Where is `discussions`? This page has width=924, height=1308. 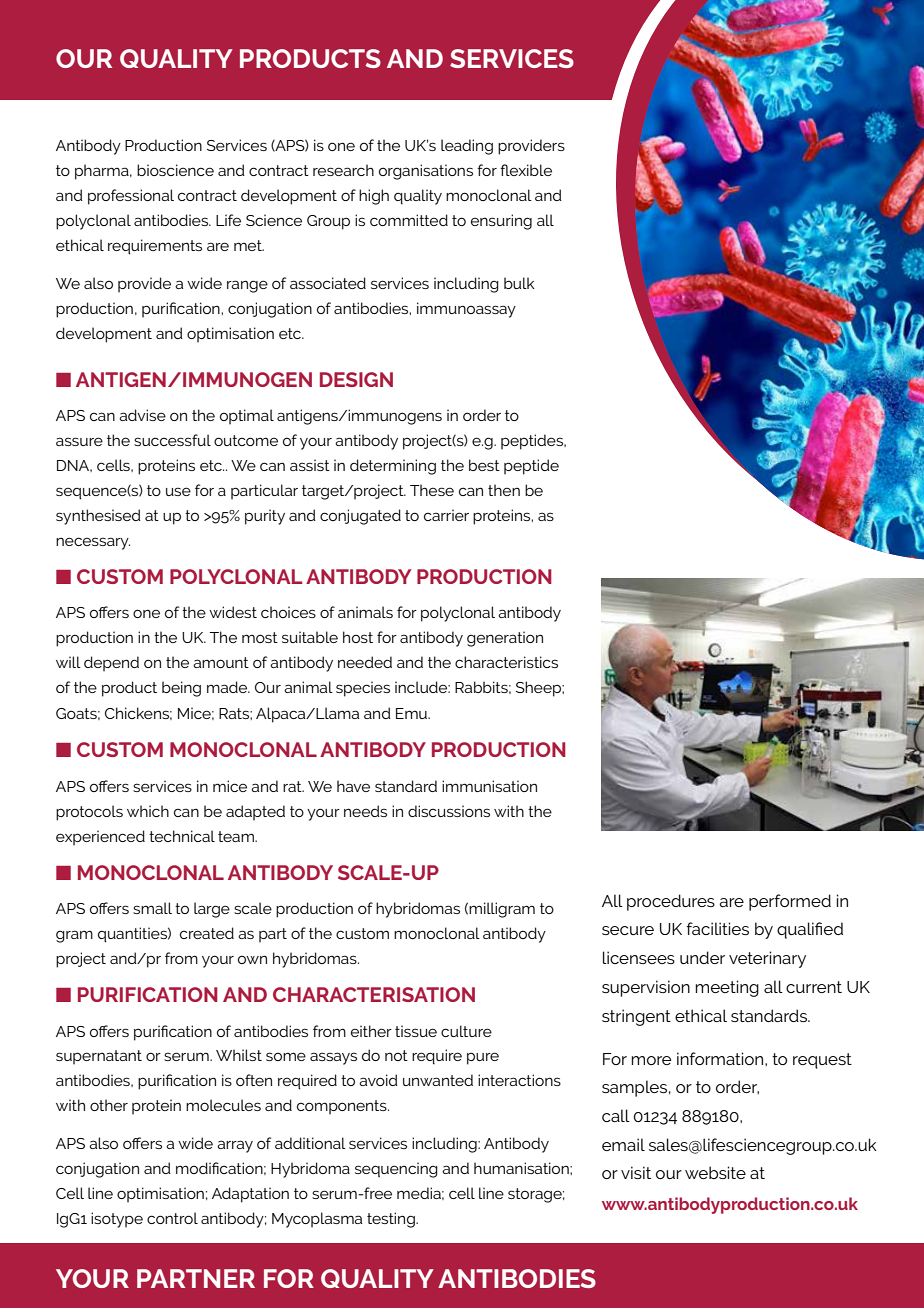
discussions is located at coordinates (449, 811).
